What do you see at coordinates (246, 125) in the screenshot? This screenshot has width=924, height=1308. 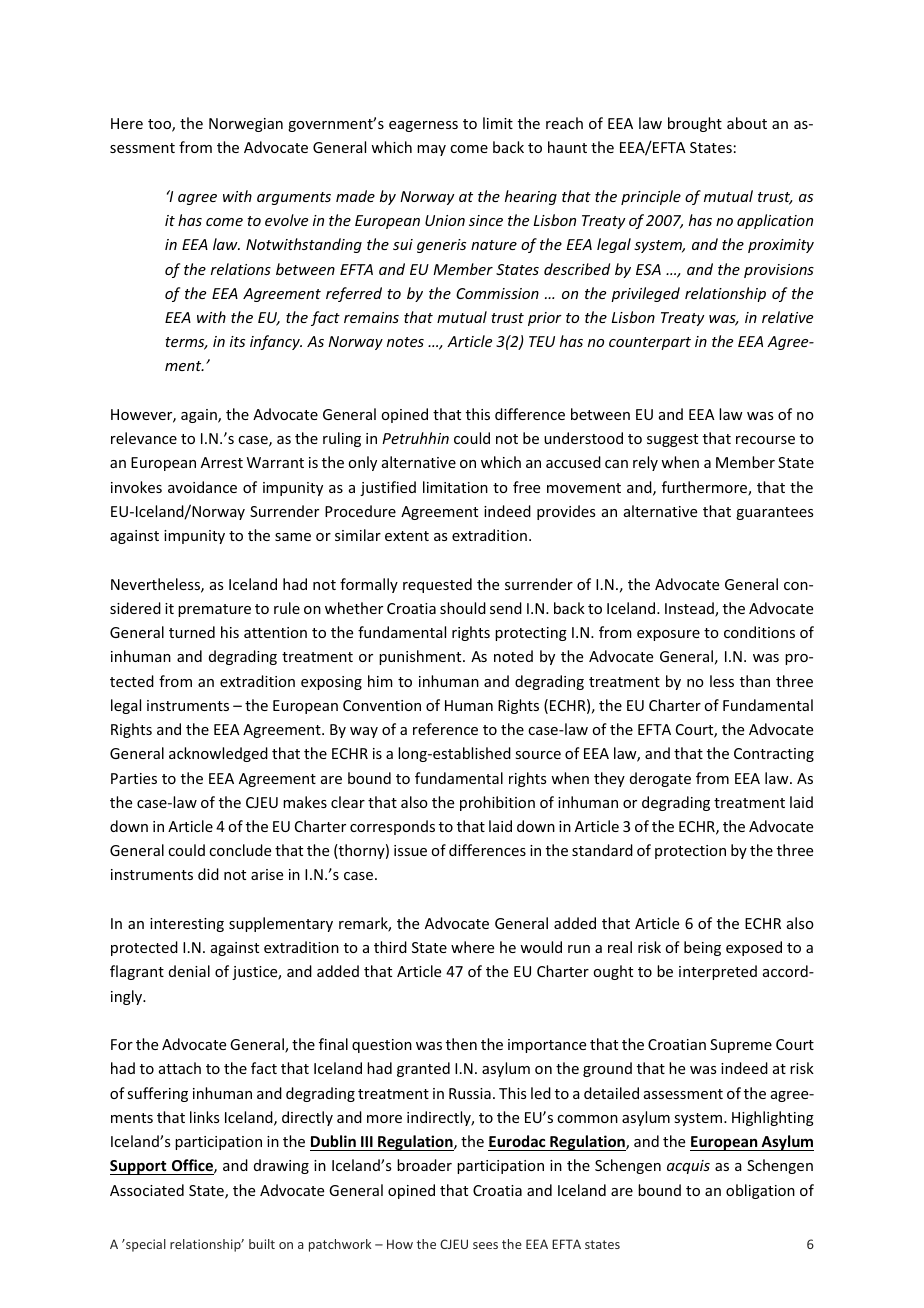 I see `Norwegian` at bounding box center [246, 125].
